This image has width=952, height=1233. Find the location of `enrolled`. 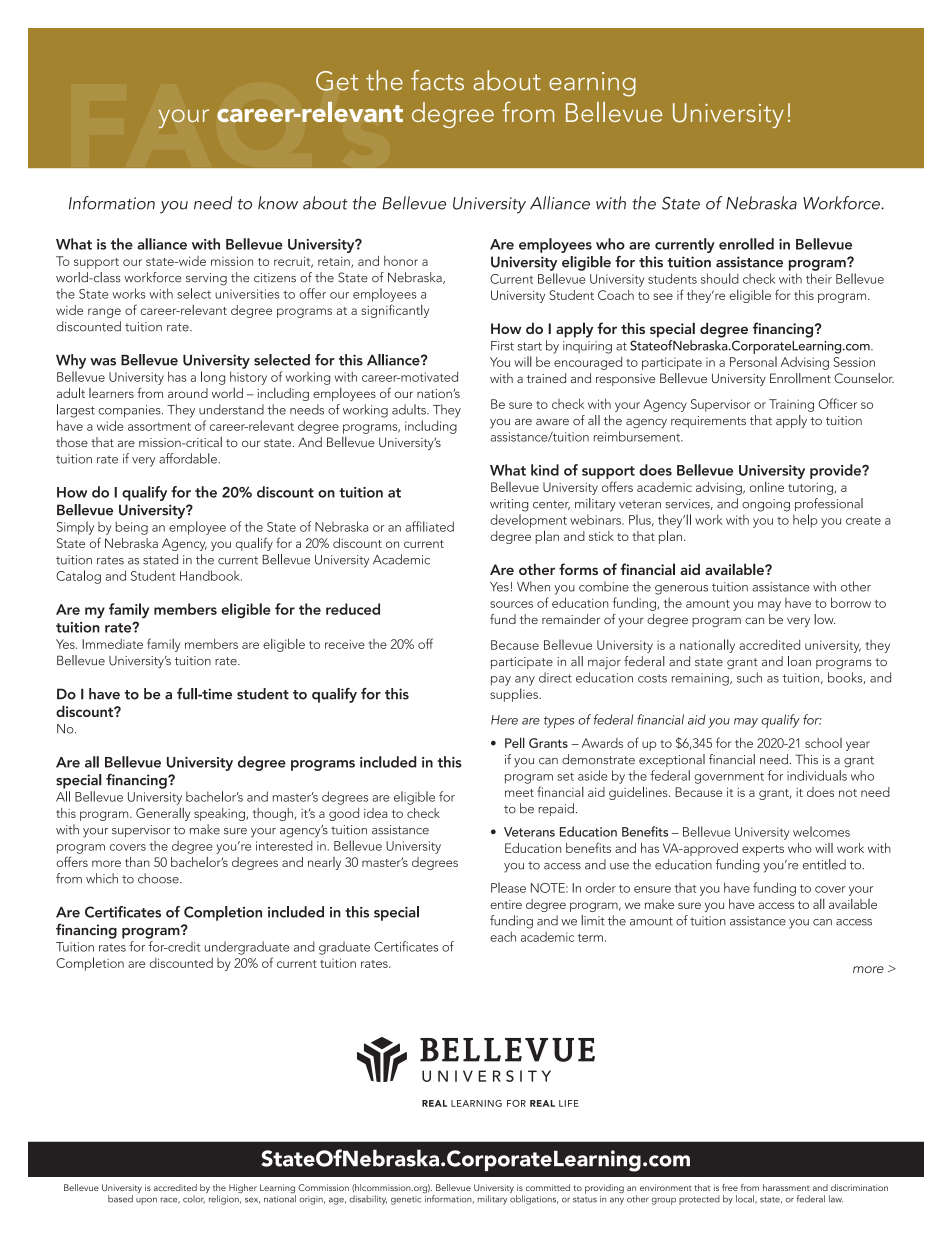

enrolled is located at coordinates (746, 244).
